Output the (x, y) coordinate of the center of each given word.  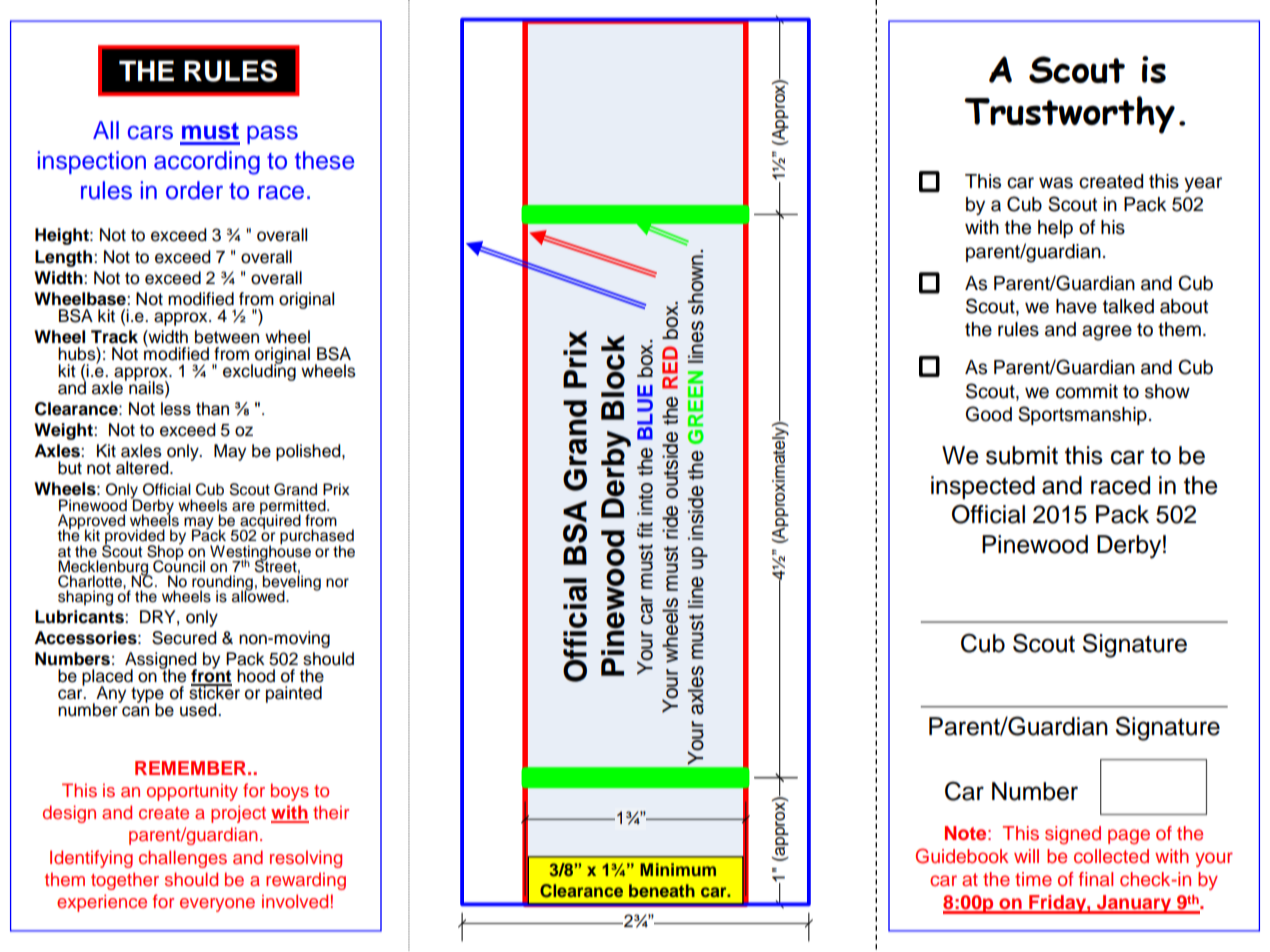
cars (150, 132)
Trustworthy (1069, 115)
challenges (183, 859)
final (1096, 879)
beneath (662, 890)
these (325, 160)
